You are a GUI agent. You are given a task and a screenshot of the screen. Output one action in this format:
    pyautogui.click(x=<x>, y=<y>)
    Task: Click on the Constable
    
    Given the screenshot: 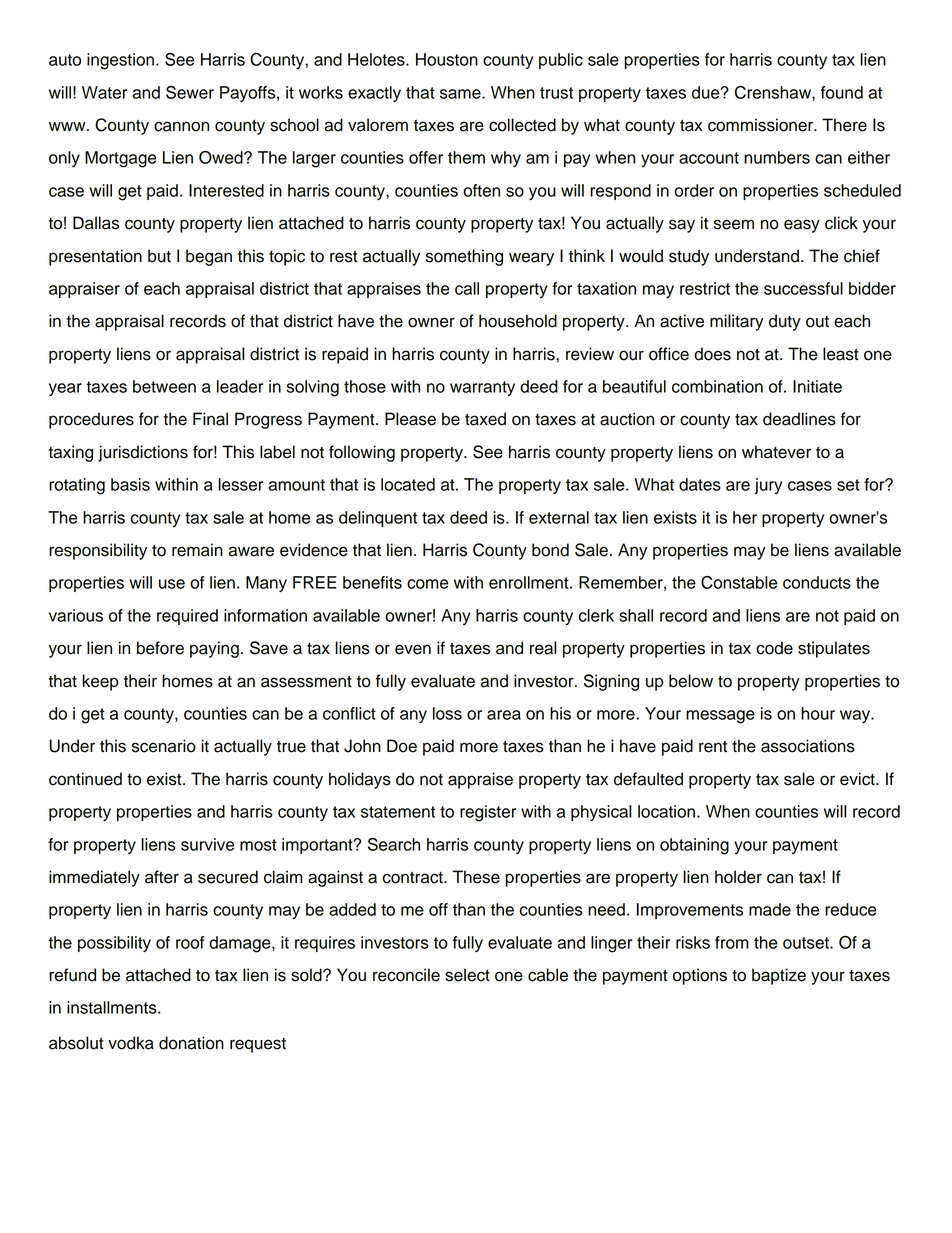 What is the action you would take?
    pyautogui.click(x=739, y=582)
